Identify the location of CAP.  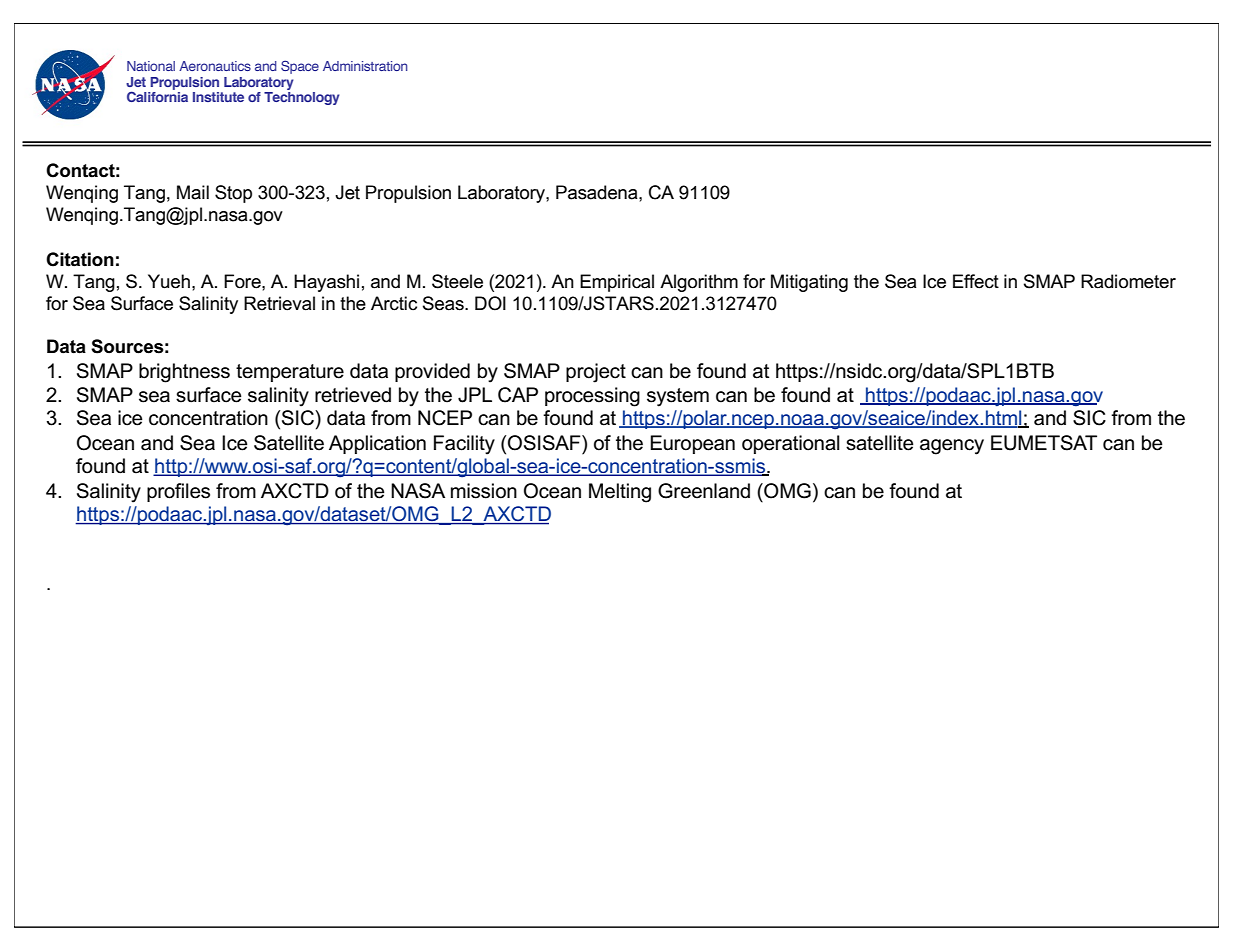
(518, 395).
